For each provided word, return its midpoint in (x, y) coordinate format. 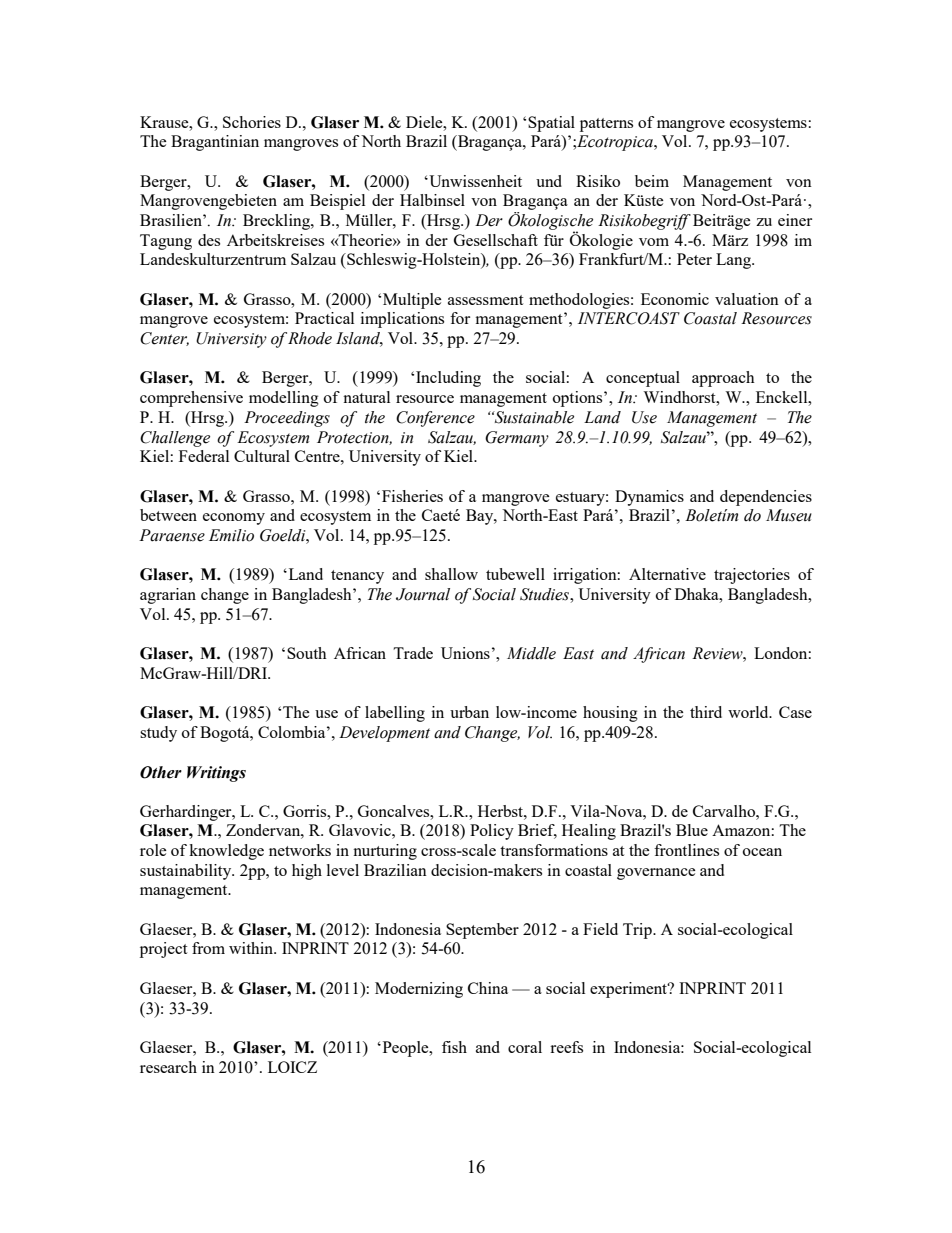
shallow (451, 574)
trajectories (752, 576)
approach (723, 379)
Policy (492, 832)
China (488, 988)
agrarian (168, 596)
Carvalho (725, 811)
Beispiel (337, 202)
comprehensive (191, 399)
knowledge (226, 852)
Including (448, 379)
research (168, 1067)
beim (652, 181)
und (549, 181)
